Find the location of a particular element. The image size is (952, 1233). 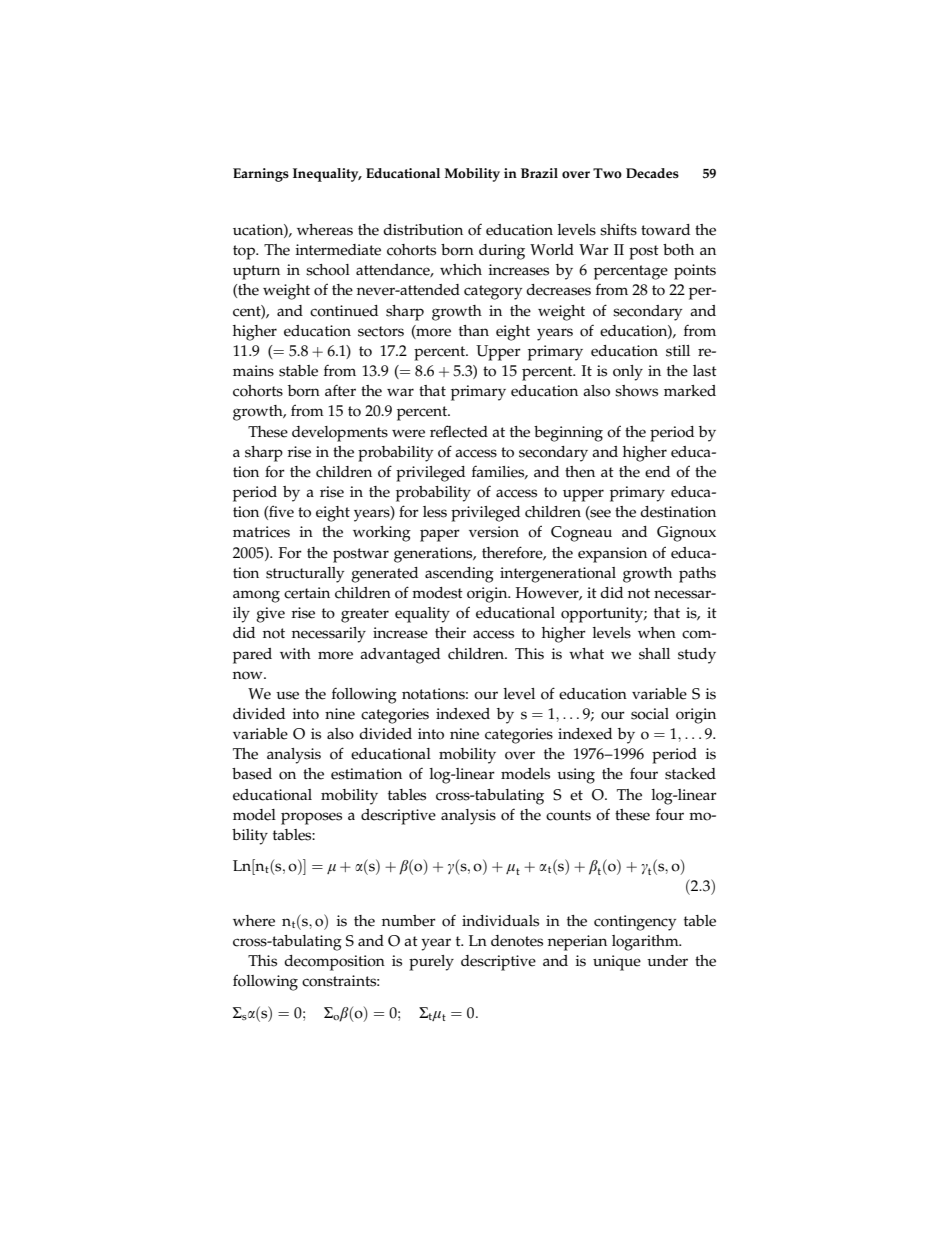

use is located at coordinates (287, 695).
